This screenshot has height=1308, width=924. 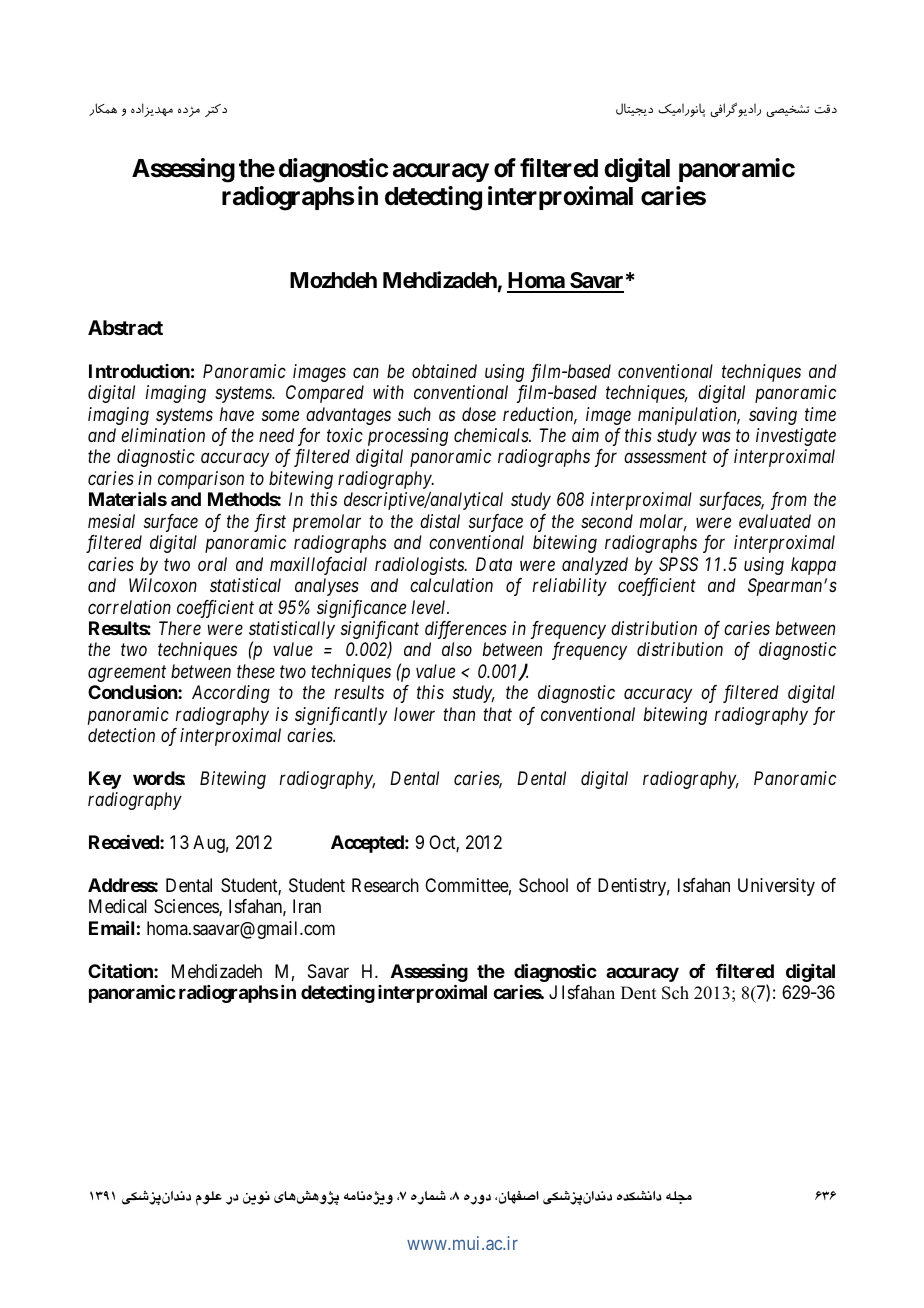 What do you see at coordinates (466, 630) in the screenshot?
I see `differences` at bounding box center [466, 630].
